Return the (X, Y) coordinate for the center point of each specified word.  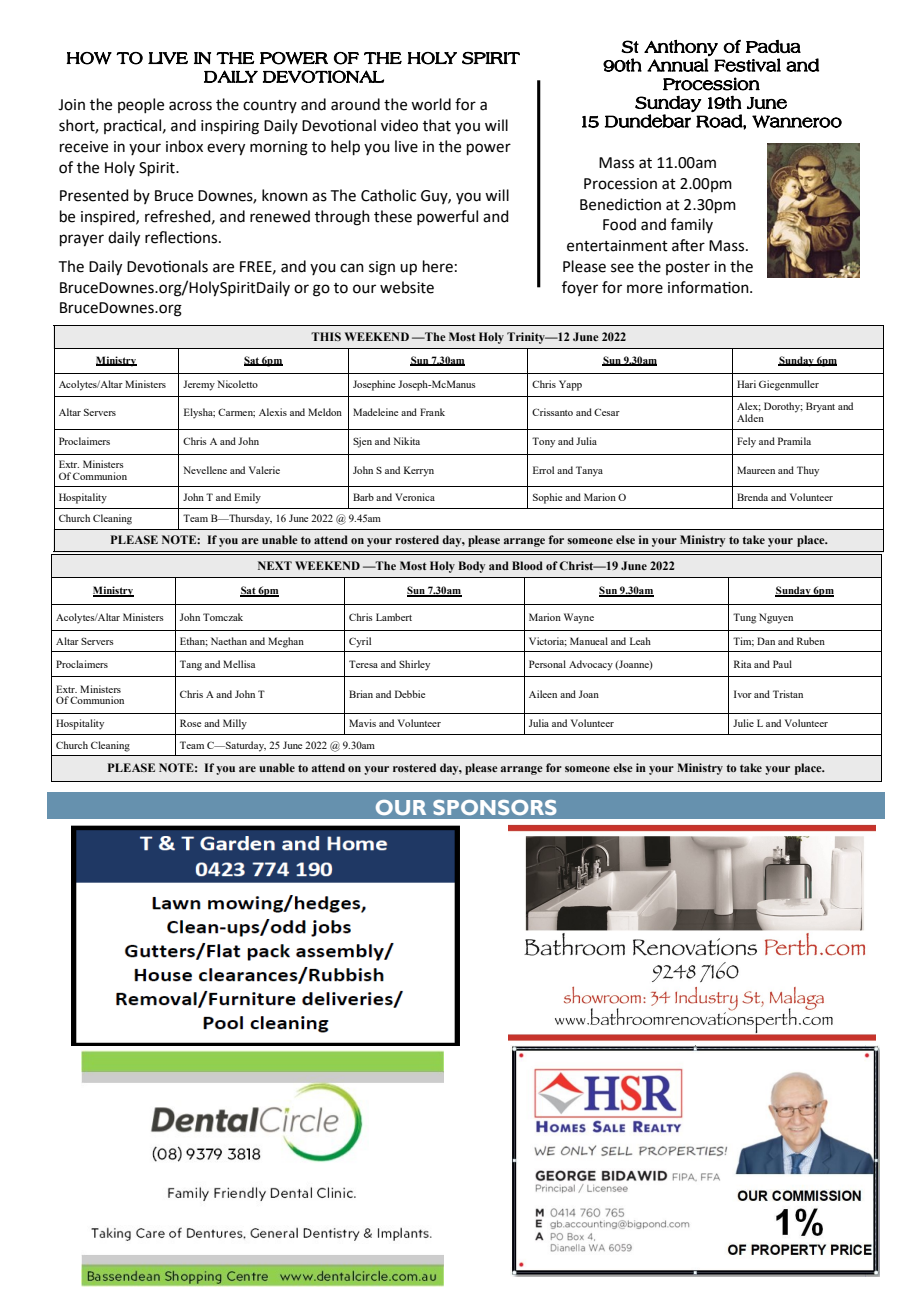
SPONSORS (495, 807)
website (407, 287)
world (431, 104)
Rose (190, 723)
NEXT (275, 565)
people (141, 105)
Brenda (752, 497)
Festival (747, 65)
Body (472, 567)
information (709, 287)
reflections (182, 237)
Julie (743, 723)
